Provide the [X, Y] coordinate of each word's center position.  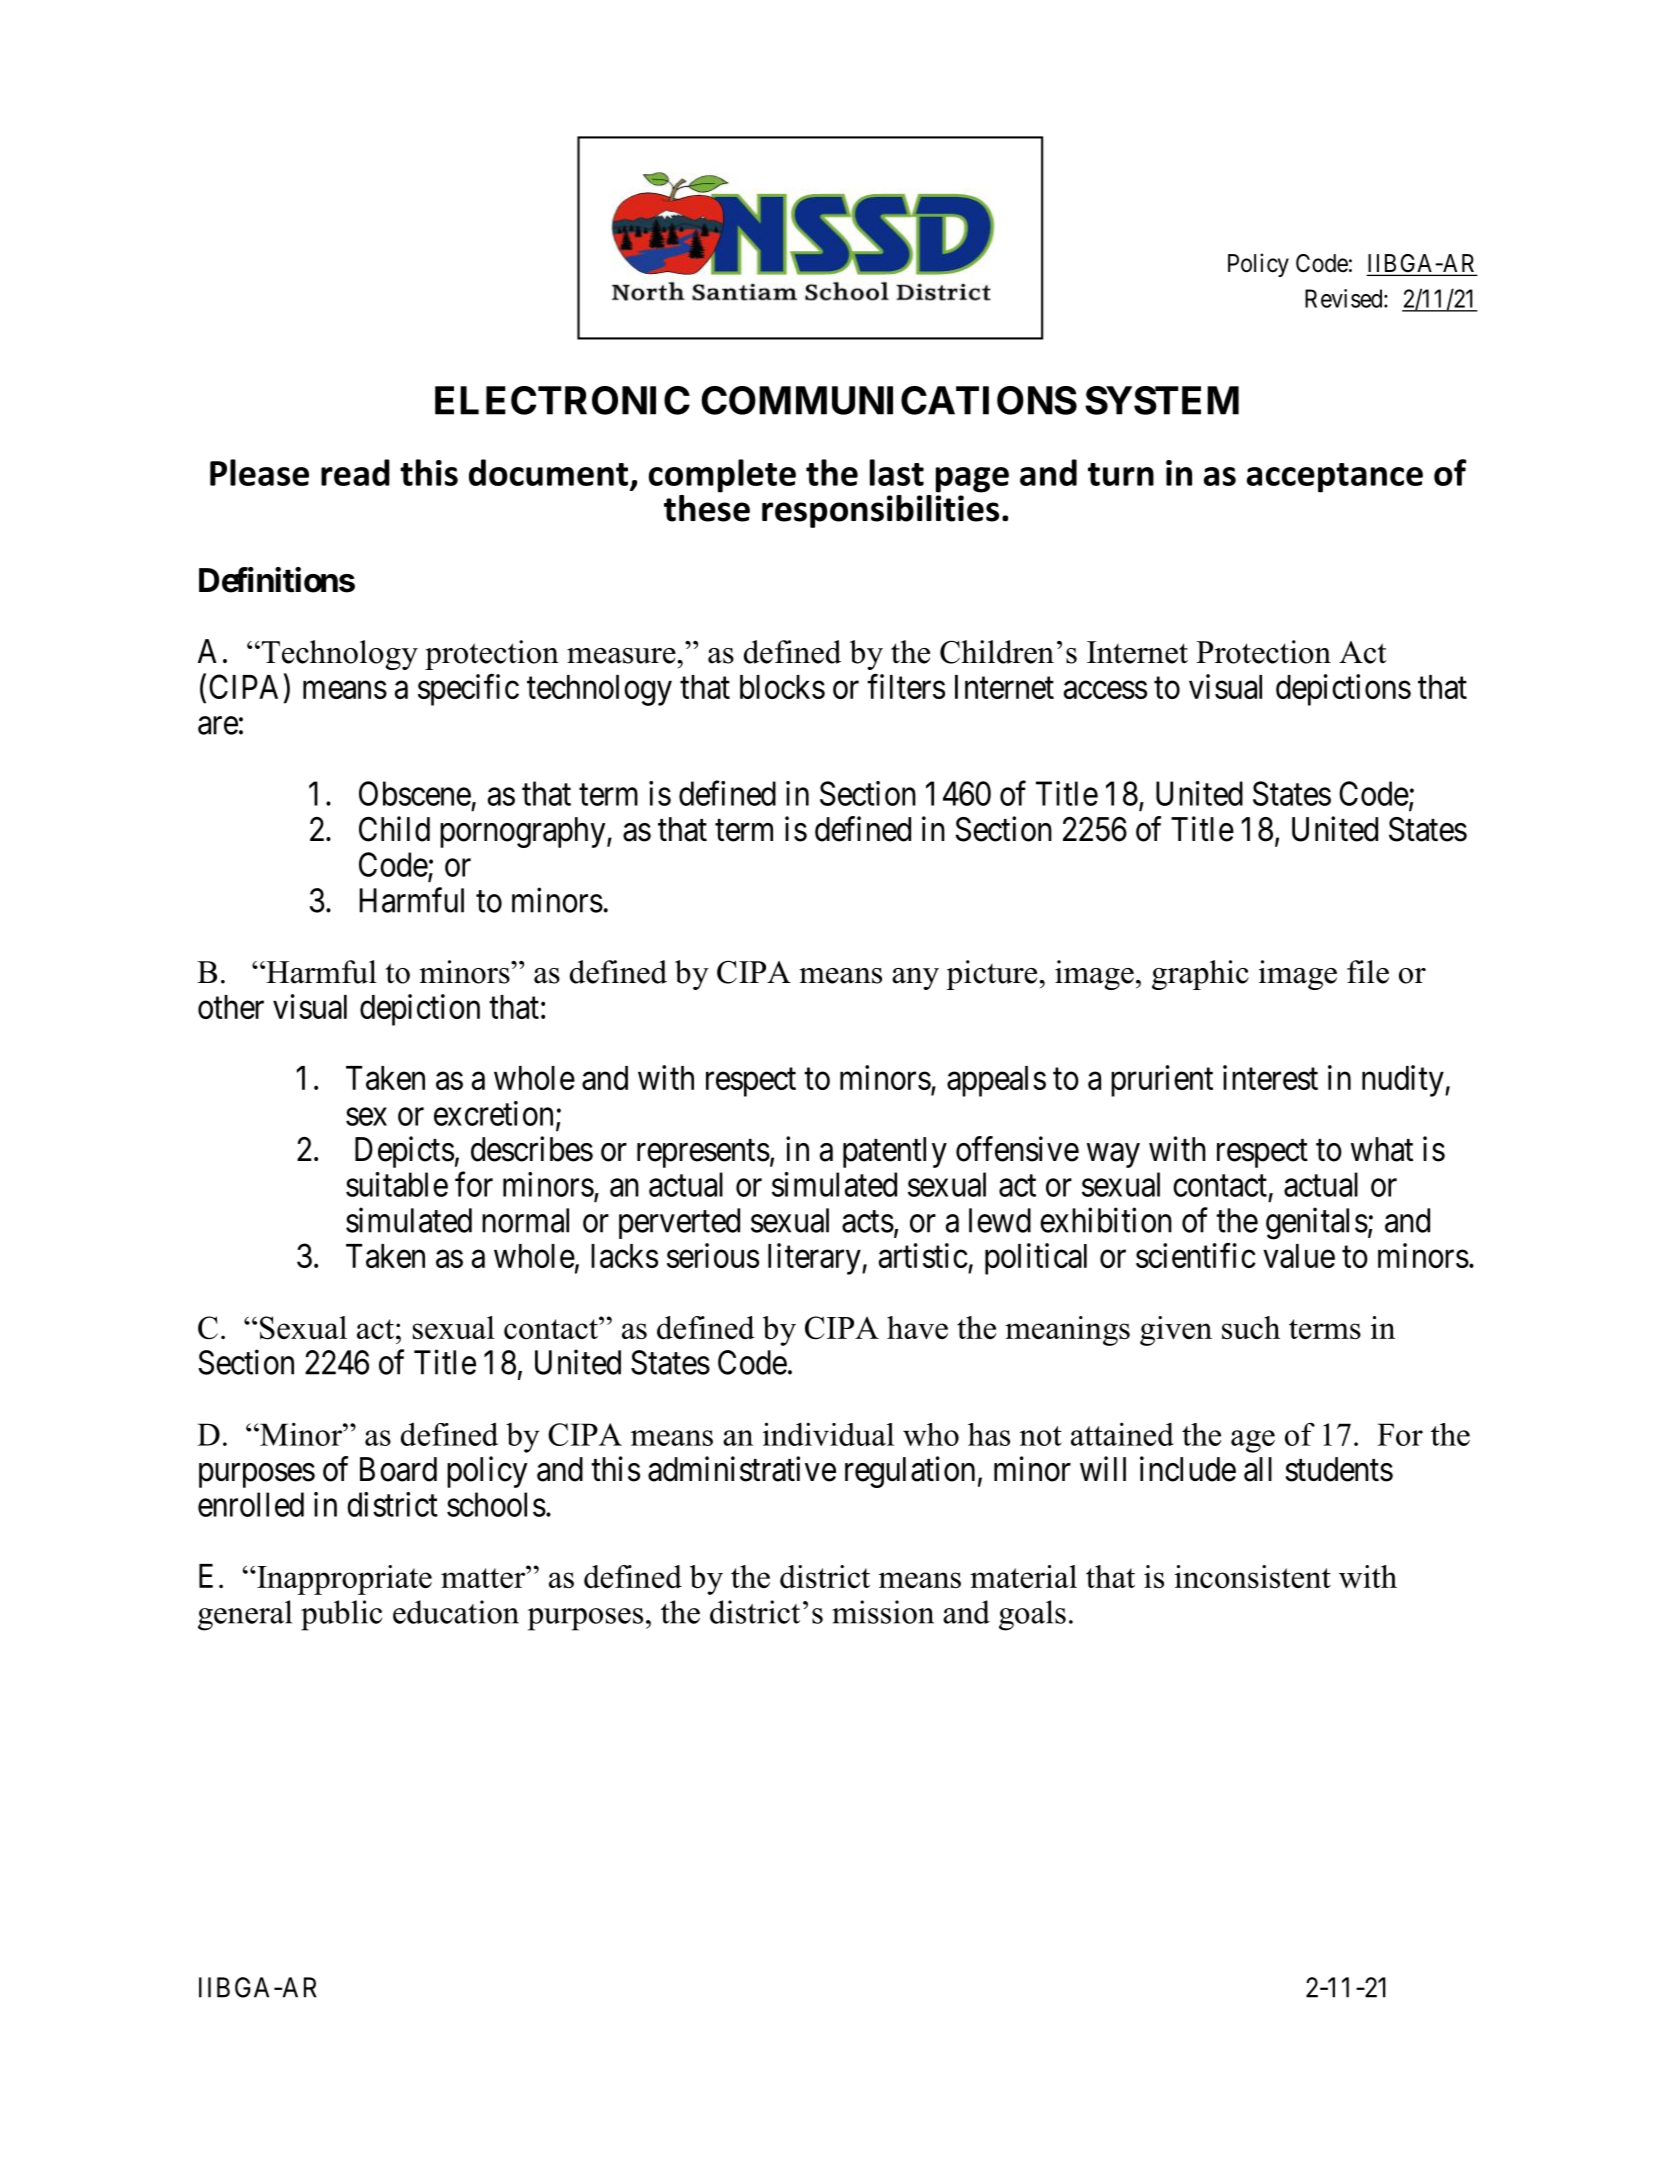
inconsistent [1253, 1576]
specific [468, 690]
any [915, 979]
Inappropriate [343, 1580]
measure [621, 656]
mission [883, 1612]
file [1368, 972]
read [355, 472]
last [897, 472]
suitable [397, 1184]
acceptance [1335, 478]
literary [815, 1259]
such [1251, 1327]
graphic [1200, 975]
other [231, 1007]
